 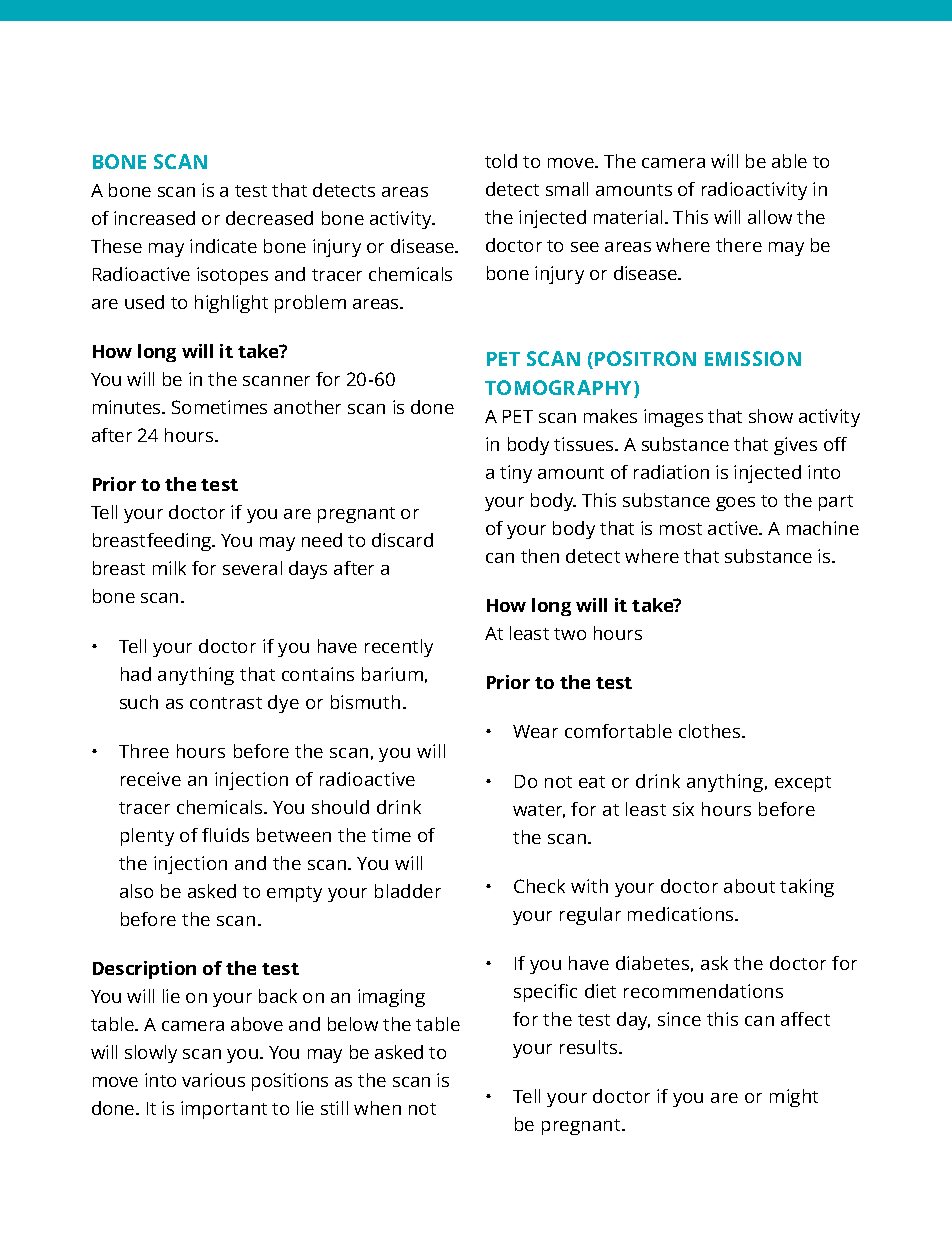 What do you see at coordinates (377, 1108) in the screenshot?
I see `when` at bounding box center [377, 1108].
